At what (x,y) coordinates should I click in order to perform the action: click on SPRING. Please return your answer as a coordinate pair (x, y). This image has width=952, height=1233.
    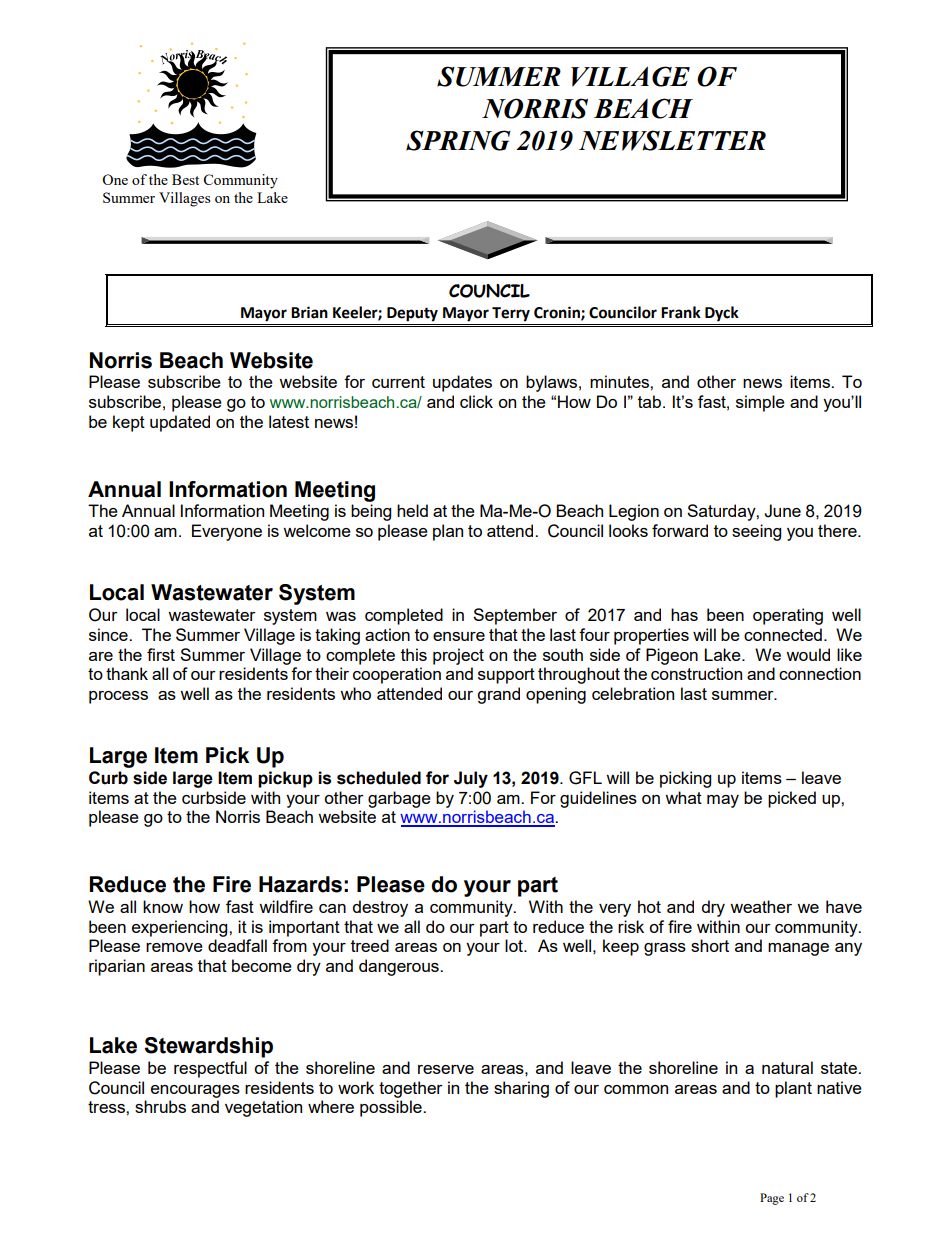
    Looking at the image, I should click on (458, 140).
